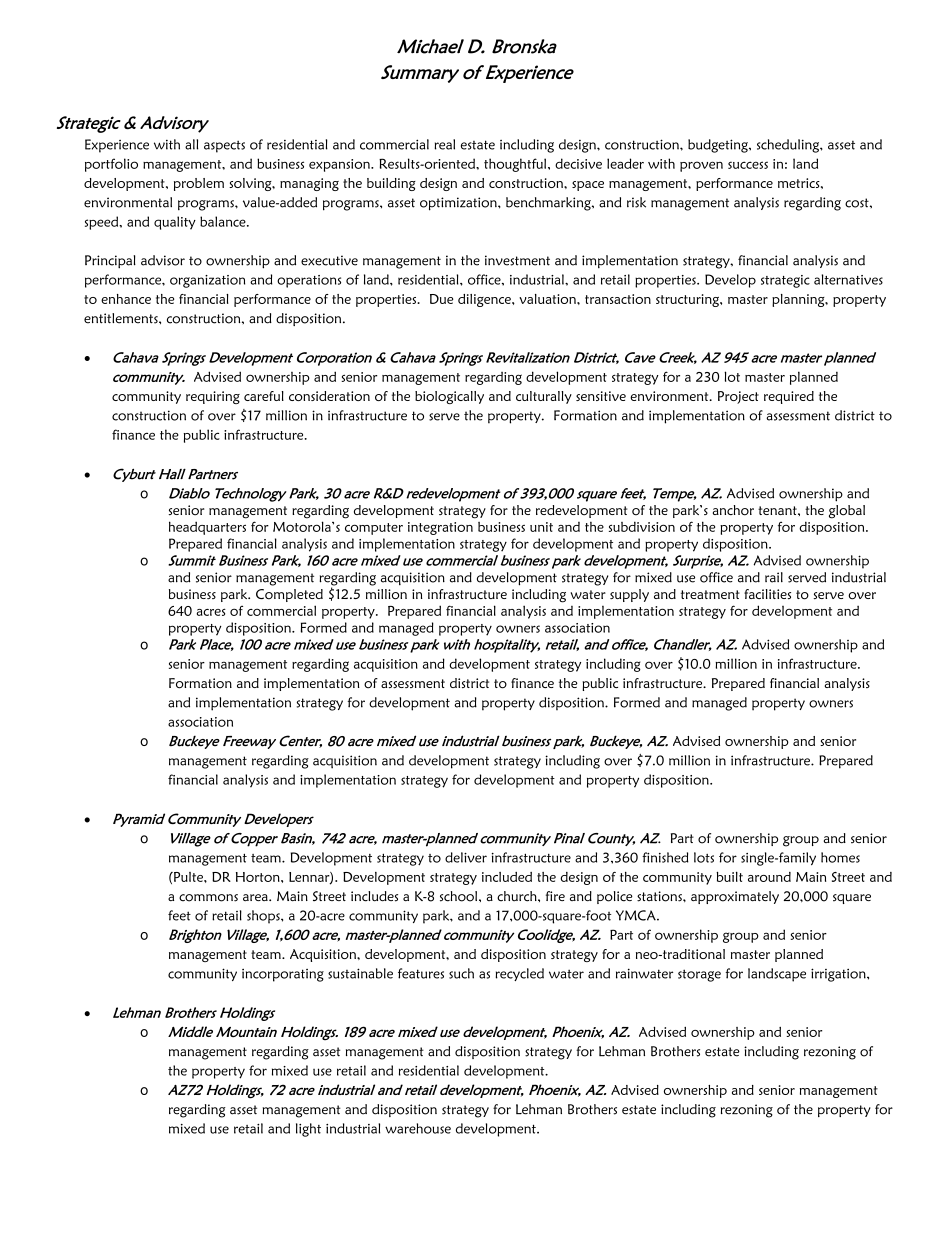  What do you see at coordinates (199, 184) in the screenshot?
I see `problem` at bounding box center [199, 184].
